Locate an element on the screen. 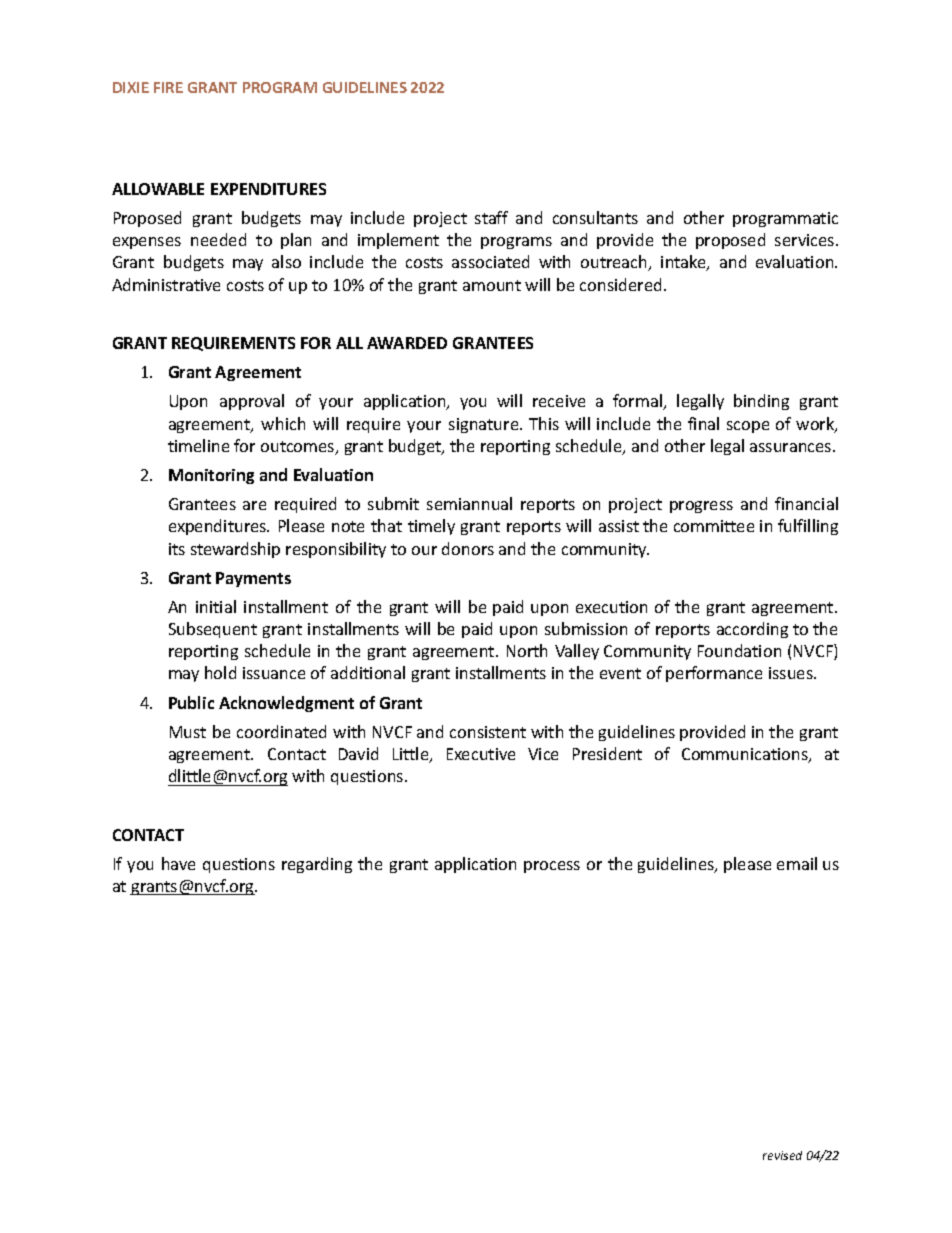  consultants is located at coordinates (595, 217).
